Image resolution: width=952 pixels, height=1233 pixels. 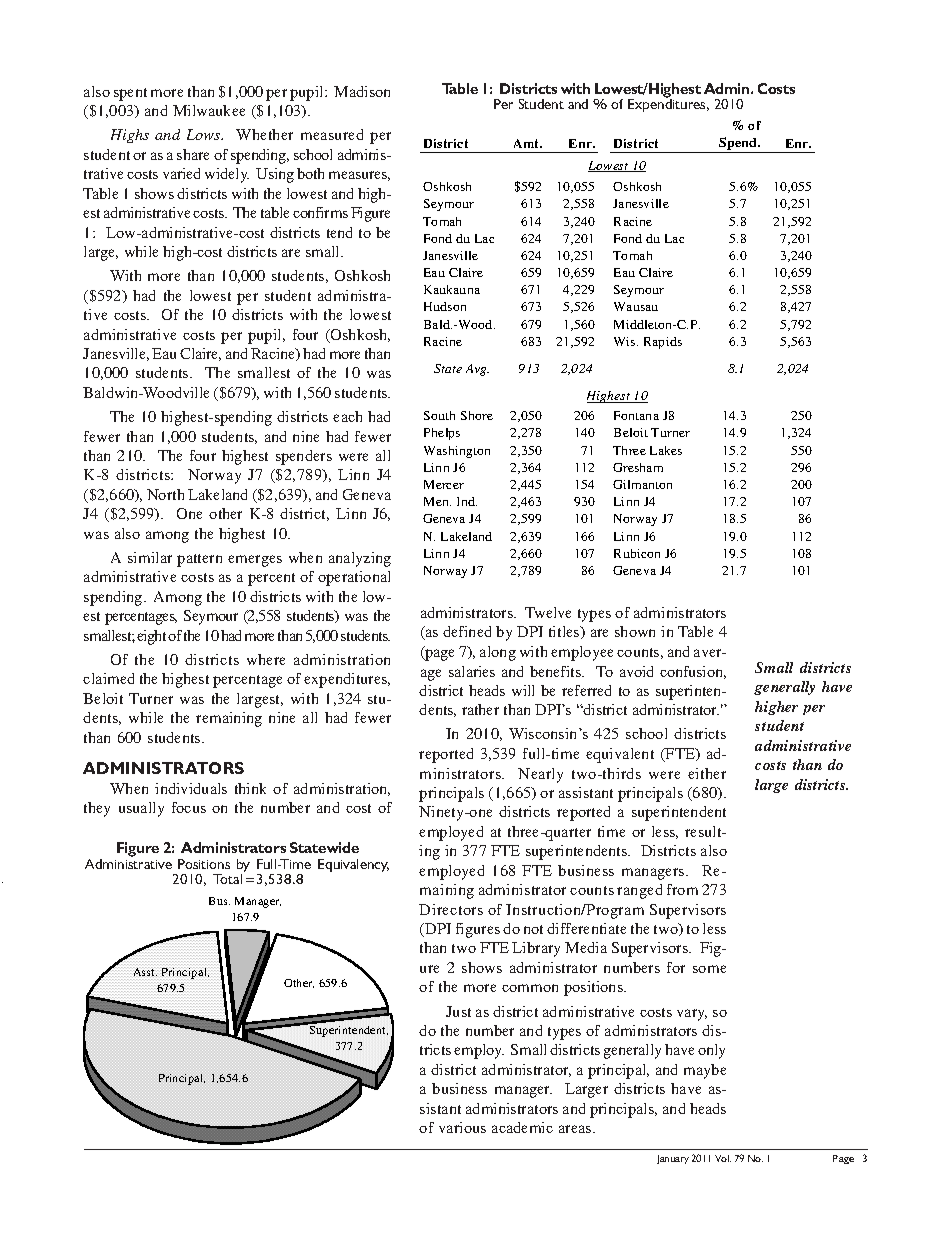 What do you see at coordinates (663, 343) in the document?
I see `Rapids` at bounding box center [663, 343].
